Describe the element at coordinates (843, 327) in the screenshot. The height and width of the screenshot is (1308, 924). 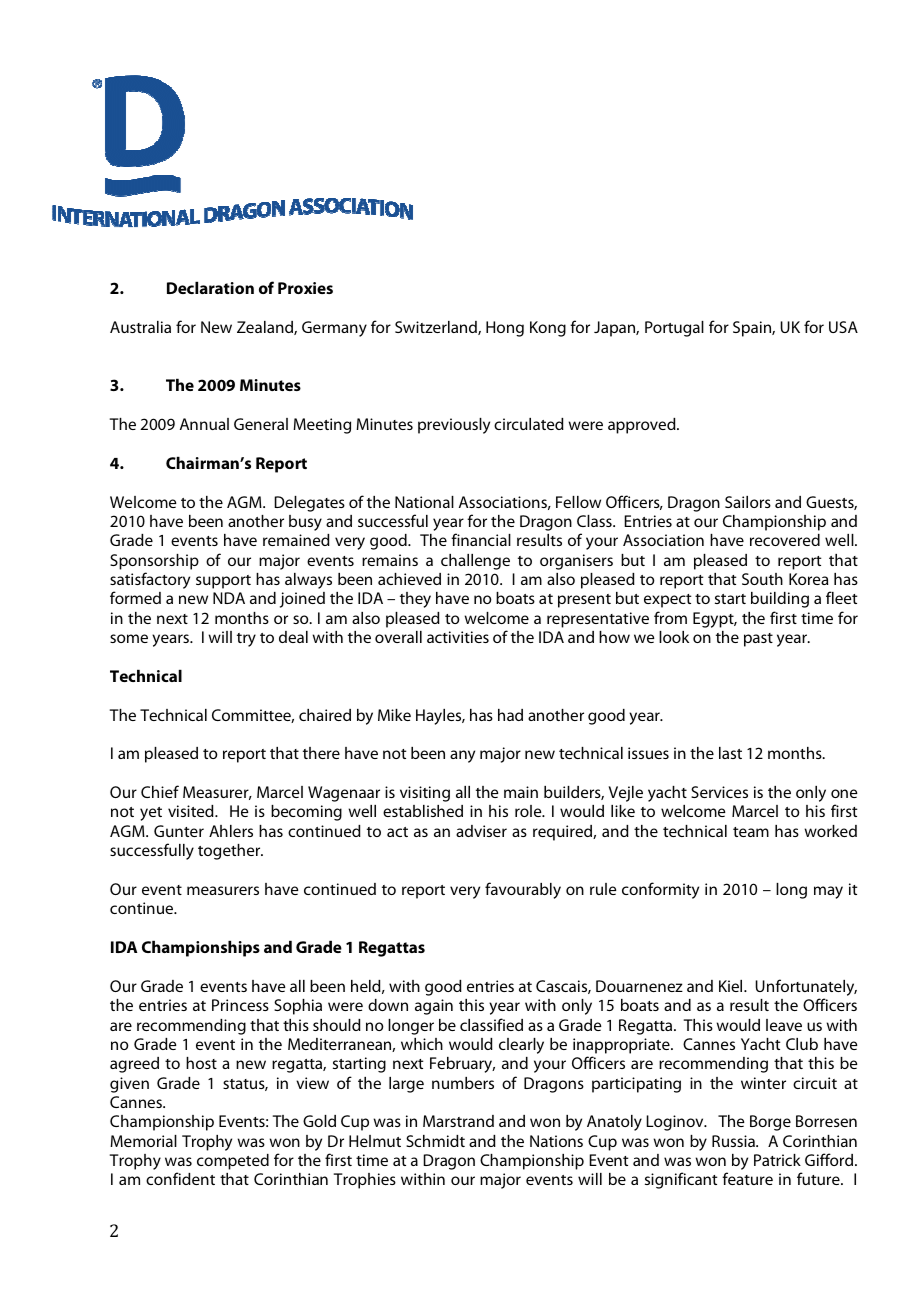
I see `USA` at that location.
